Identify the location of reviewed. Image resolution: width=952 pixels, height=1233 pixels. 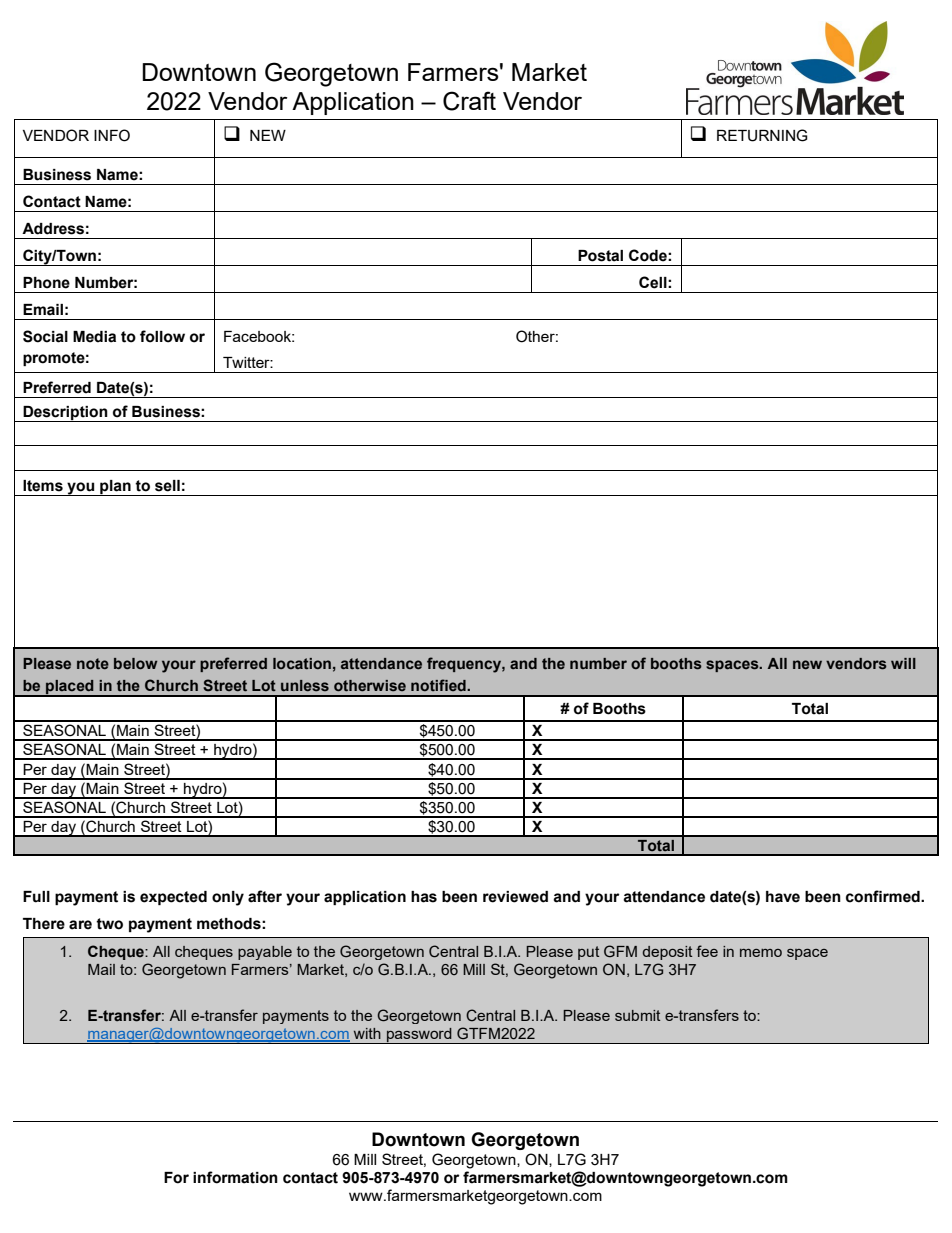
(515, 897).
